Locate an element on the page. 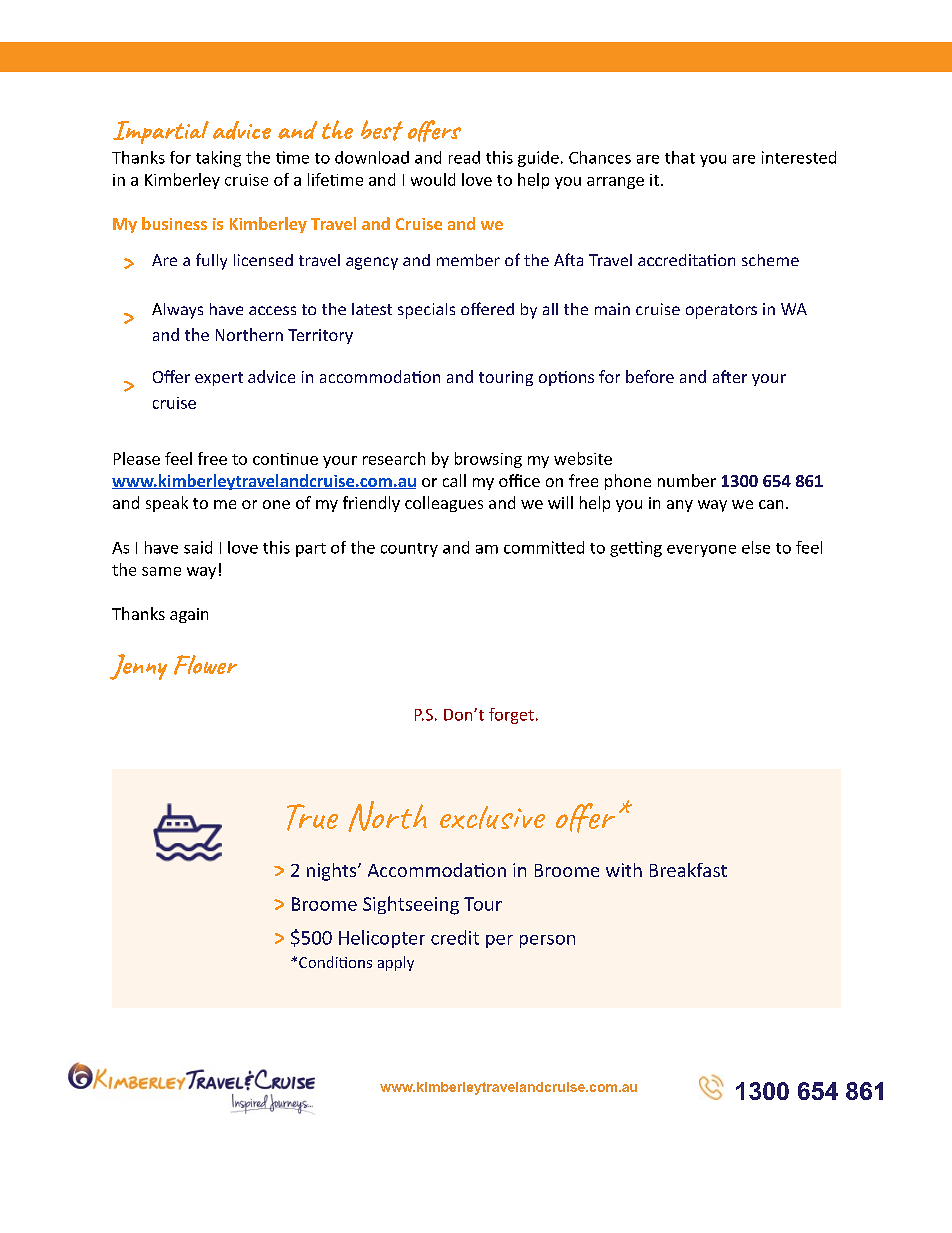 The height and width of the image is (1233, 952). forget is located at coordinates (511, 716).
